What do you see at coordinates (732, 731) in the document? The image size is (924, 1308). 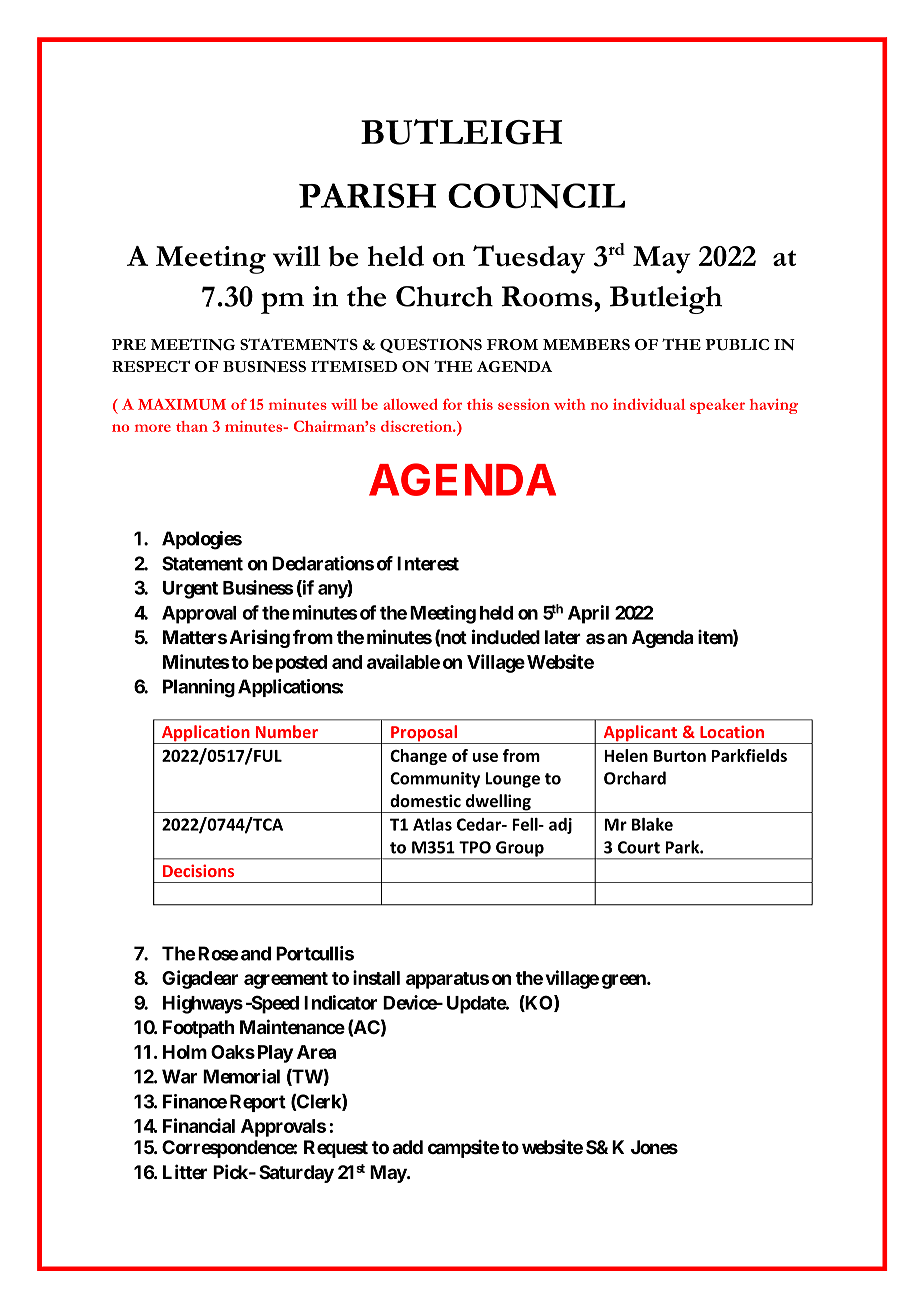 I see `Location` at bounding box center [732, 731].
